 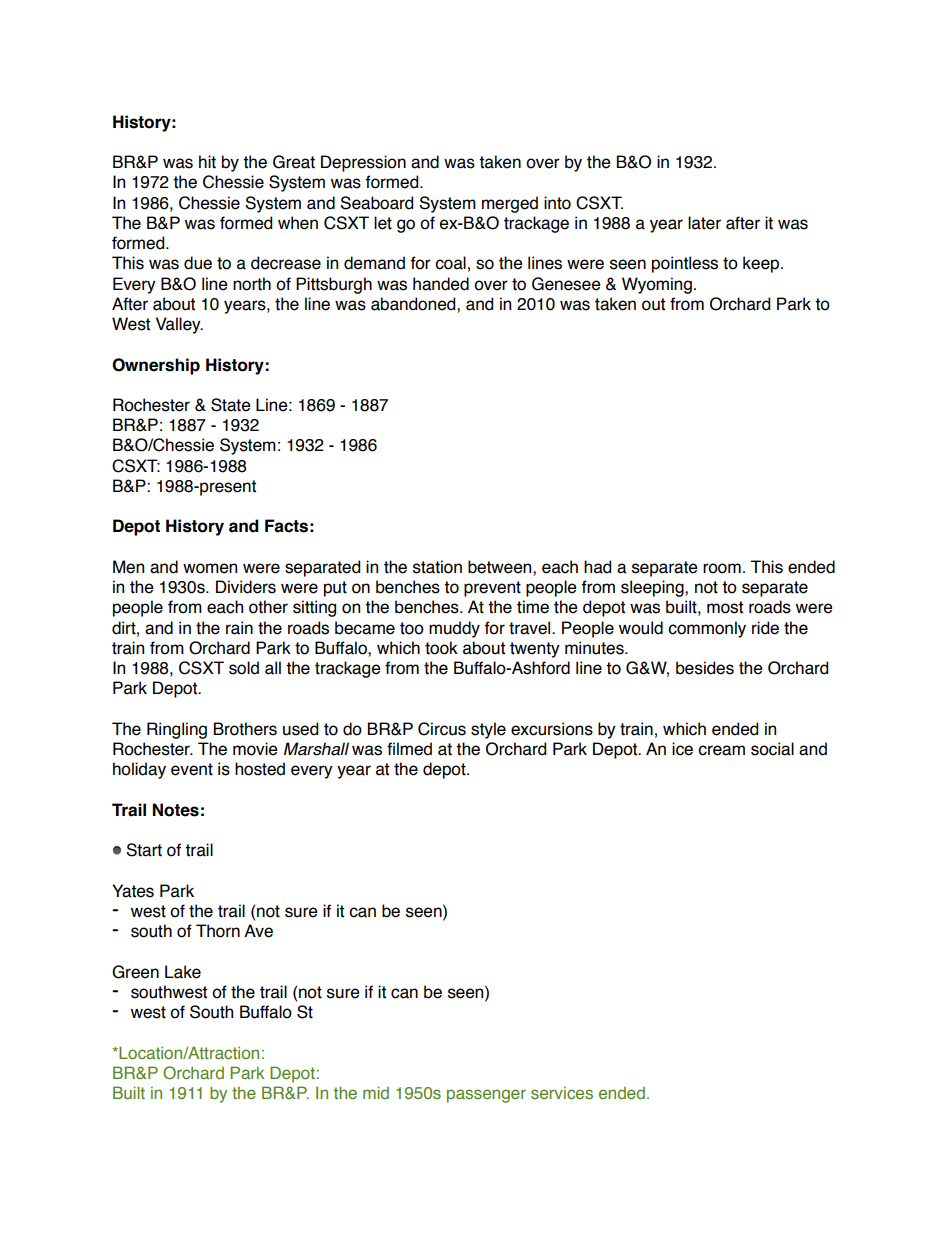 What do you see at coordinates (183, 972) in the document?
I see `Lake` at bounding box center [183, 972].
